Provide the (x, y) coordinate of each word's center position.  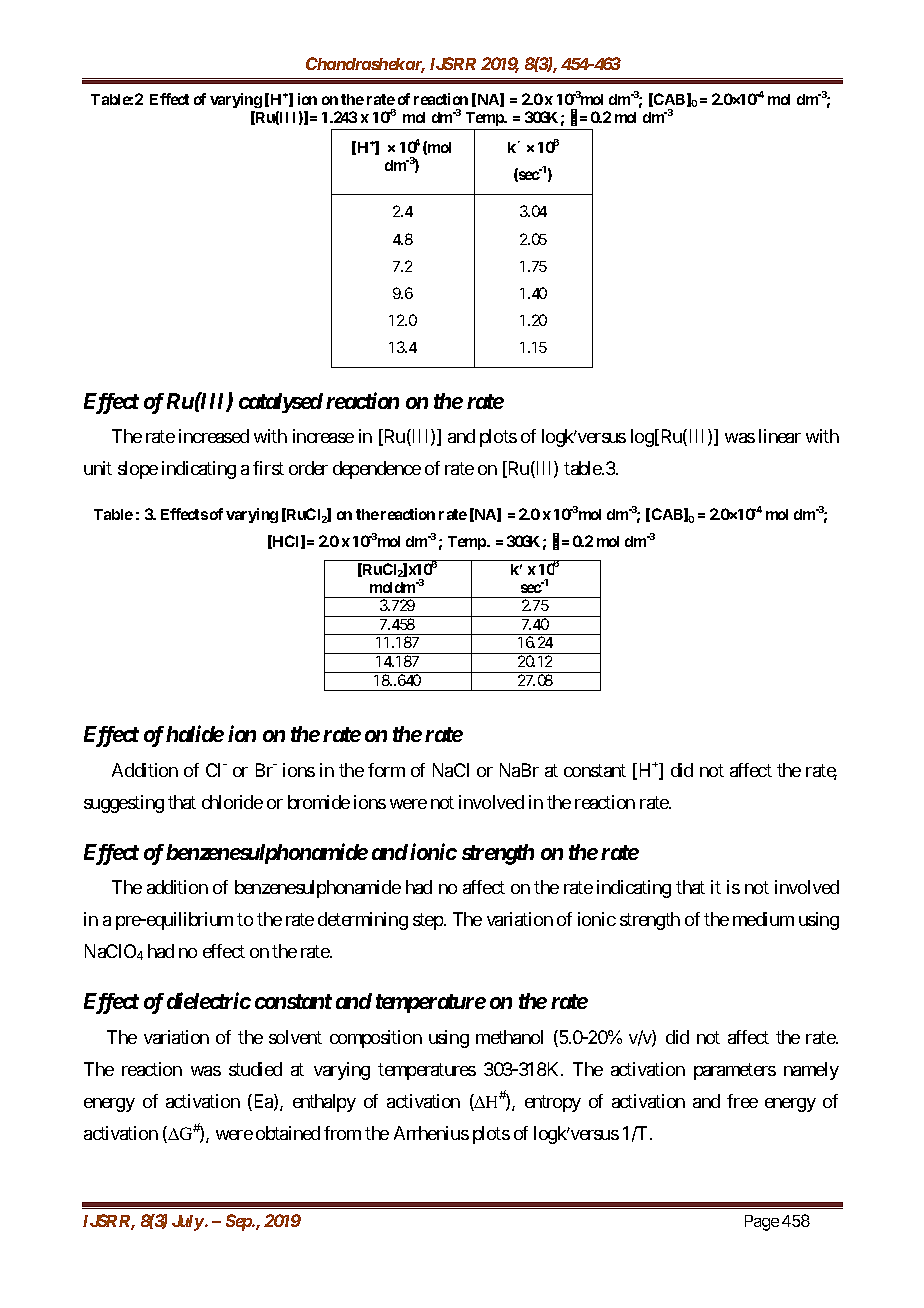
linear (780, 436)
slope (138, 470)
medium (763, 919)
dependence (377, 470)
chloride (232, 802)
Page (762, 1223)
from (342, 1133)
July (189, 1223)
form (386, 770)
